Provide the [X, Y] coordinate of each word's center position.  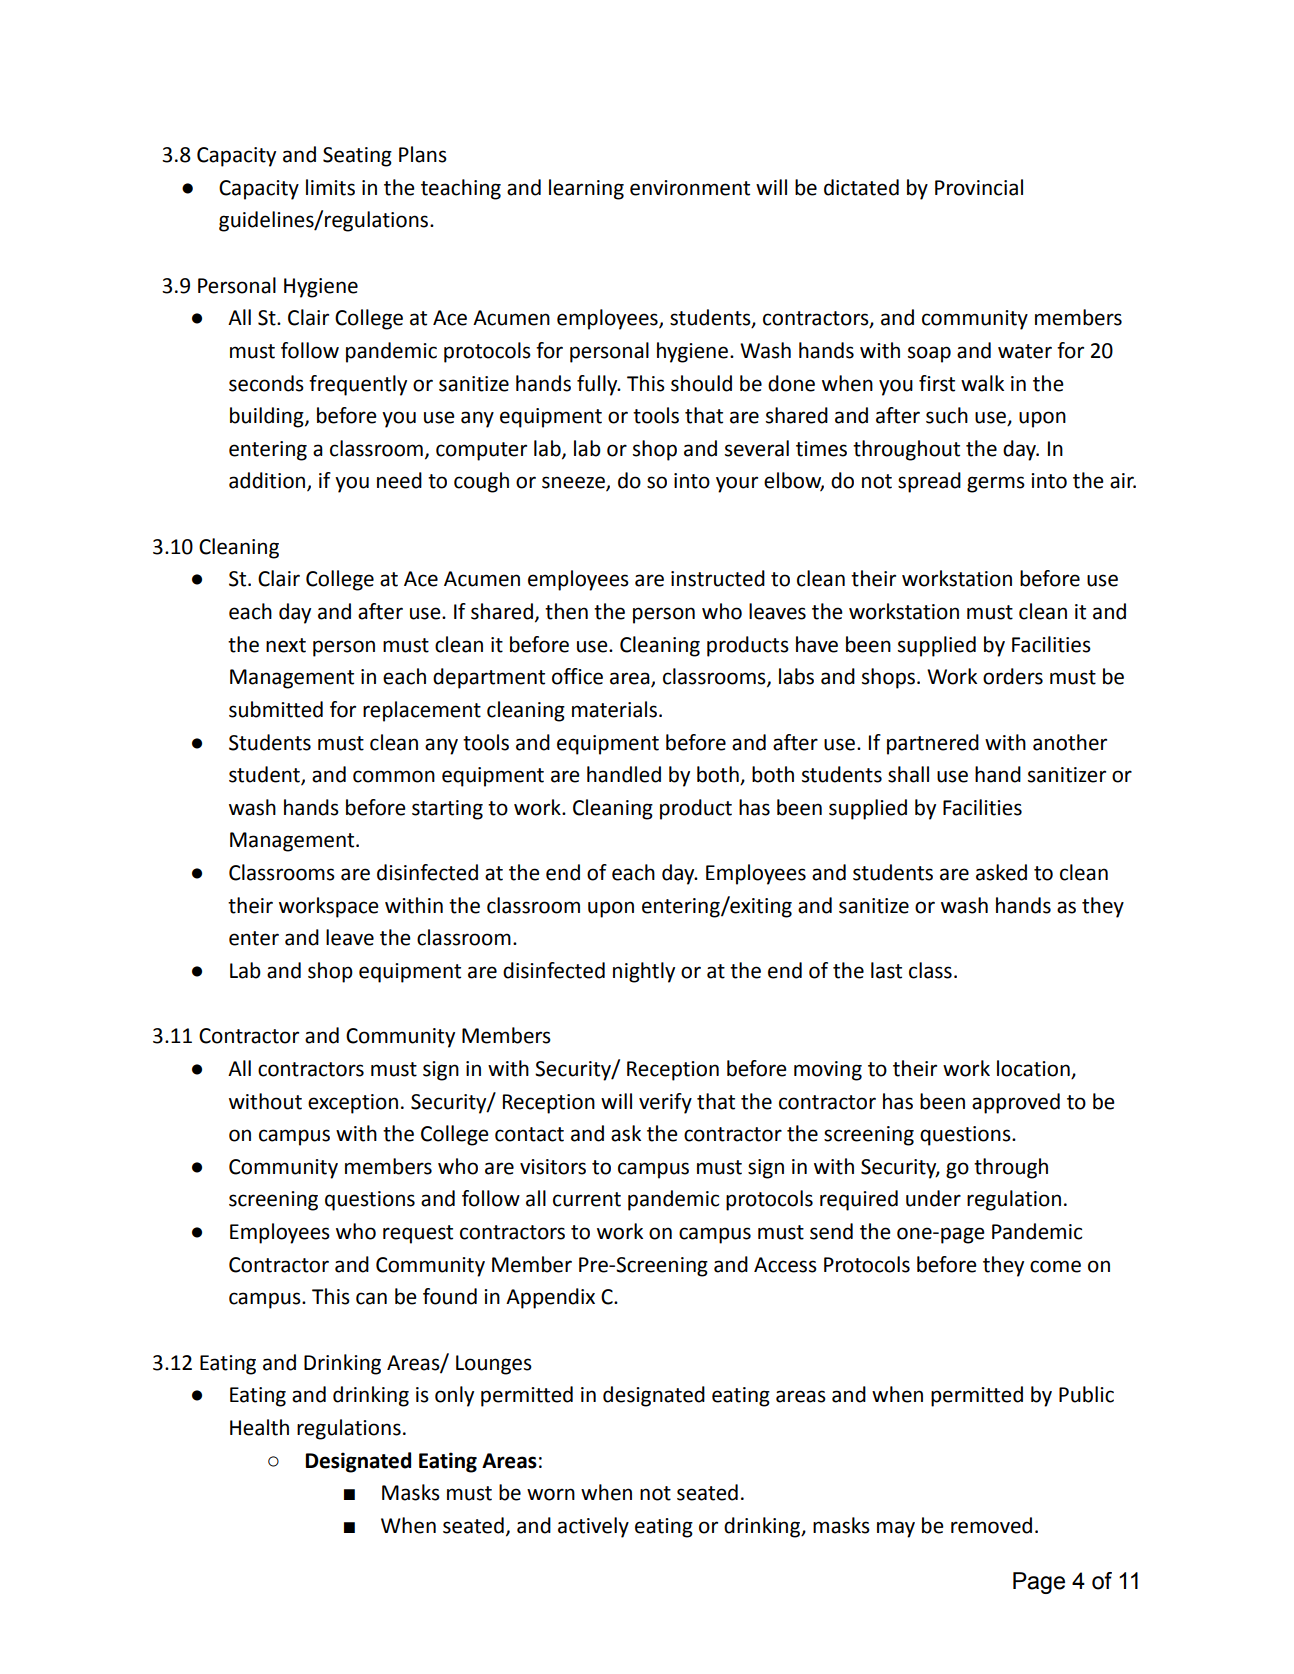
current [587, 1199]
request [418, 1234]
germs [996, 484]
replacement [422, 711]
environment [690, 188]
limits [330, 187]
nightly [644, 972]
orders [1013, 676]
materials [616, 709]
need [399, 480]
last [886, 970]
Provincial [979, 187]
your [737, 484]
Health [259, 1427]
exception [353, 1104]
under [933, 1198]
